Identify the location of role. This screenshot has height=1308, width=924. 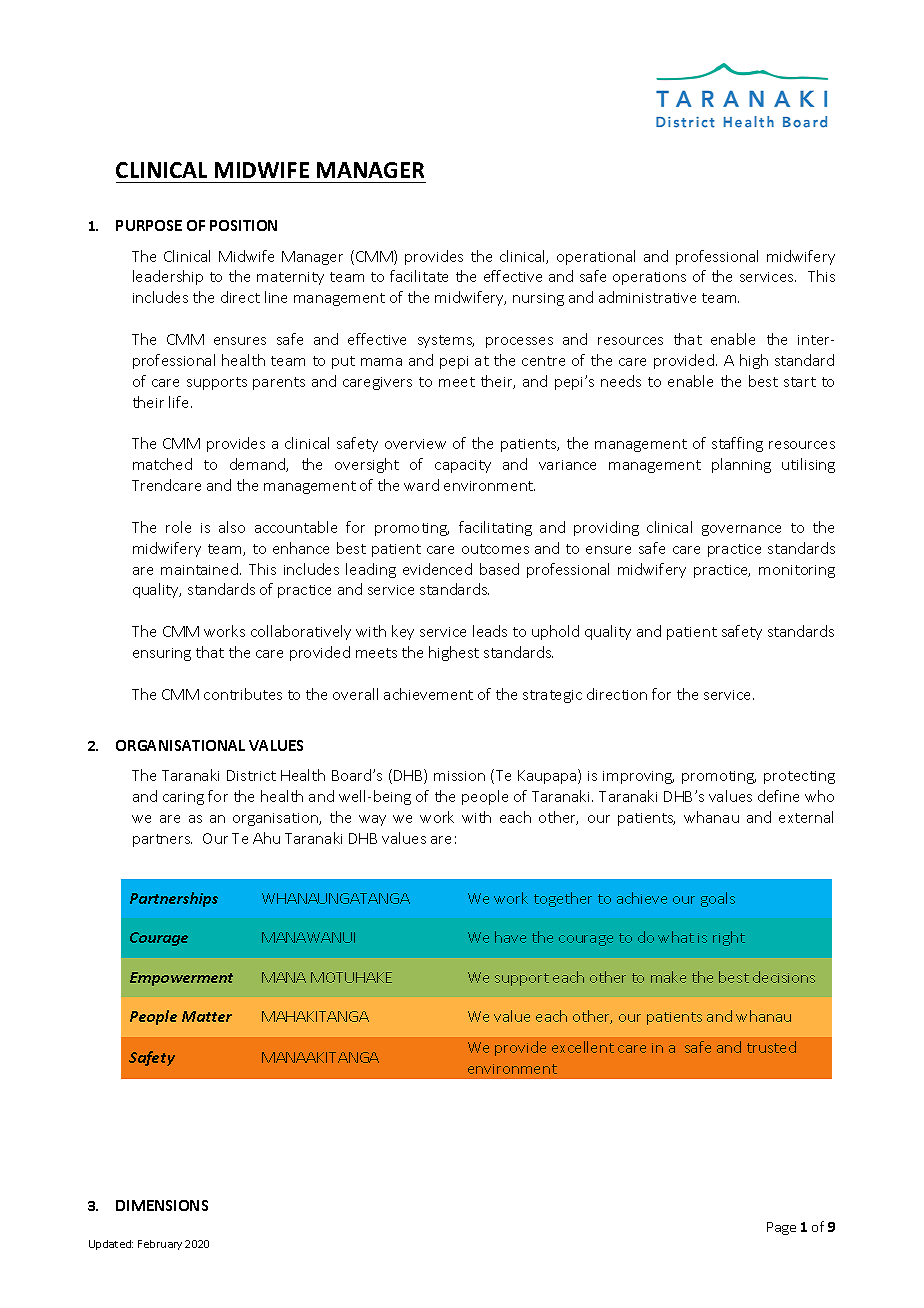
(178, 527).
